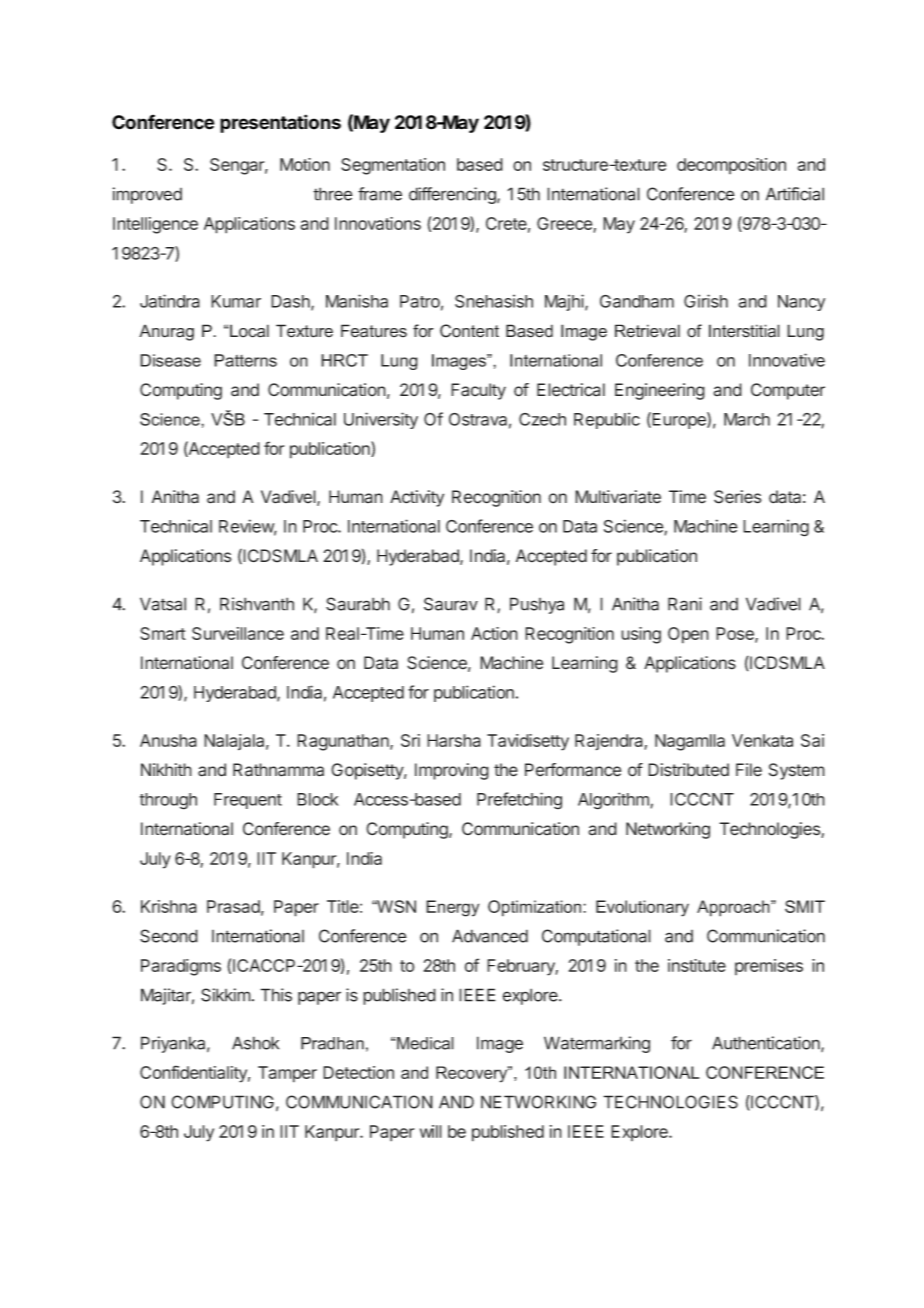 The image size is (924, 1308). What do you see at coordinates (731, 166) in the screenshot?
I see `decomposition` at bounding box center [731, 166].
